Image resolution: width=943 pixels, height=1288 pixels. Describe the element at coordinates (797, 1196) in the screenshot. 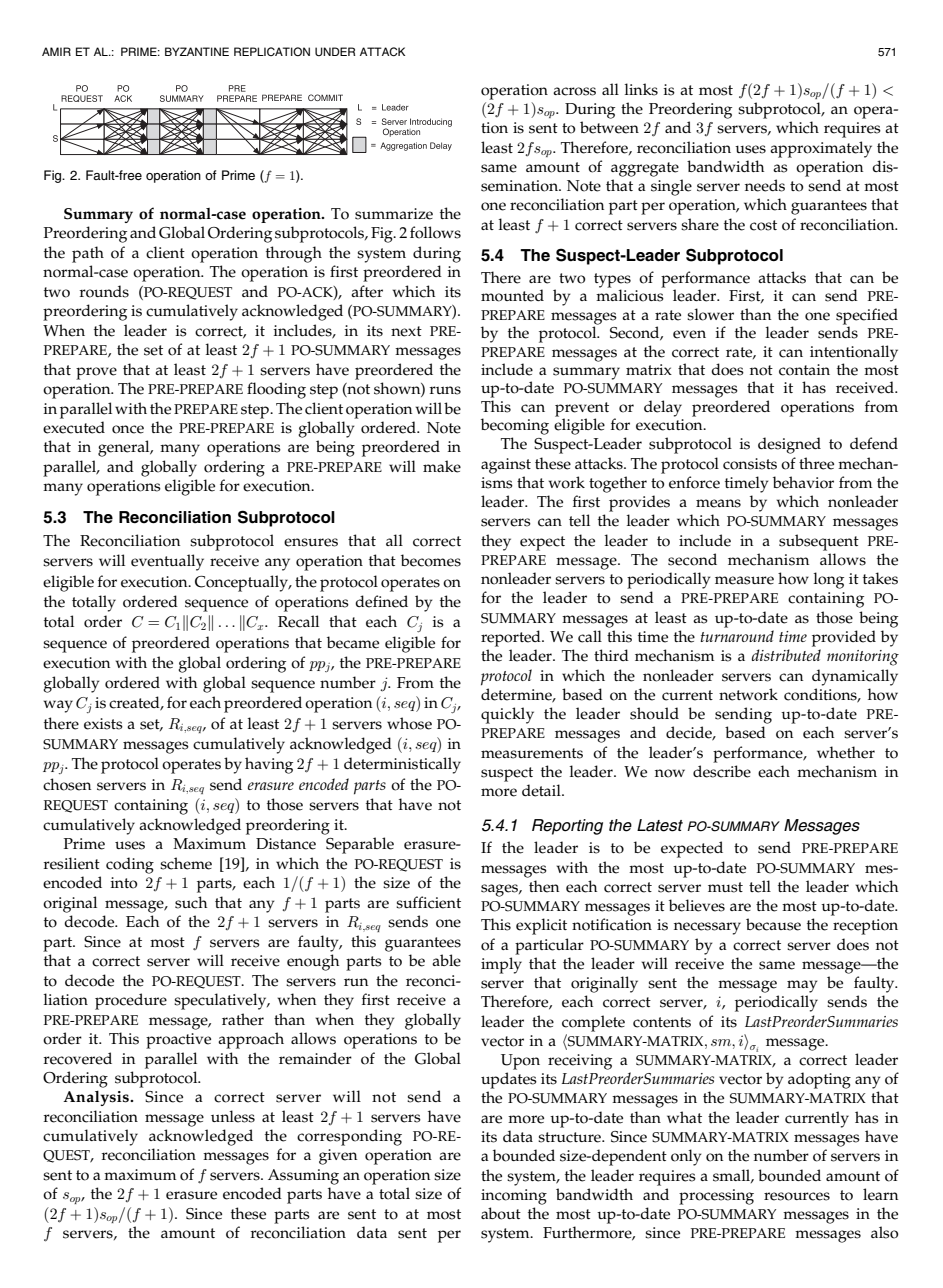

I see `resources` at that location.
